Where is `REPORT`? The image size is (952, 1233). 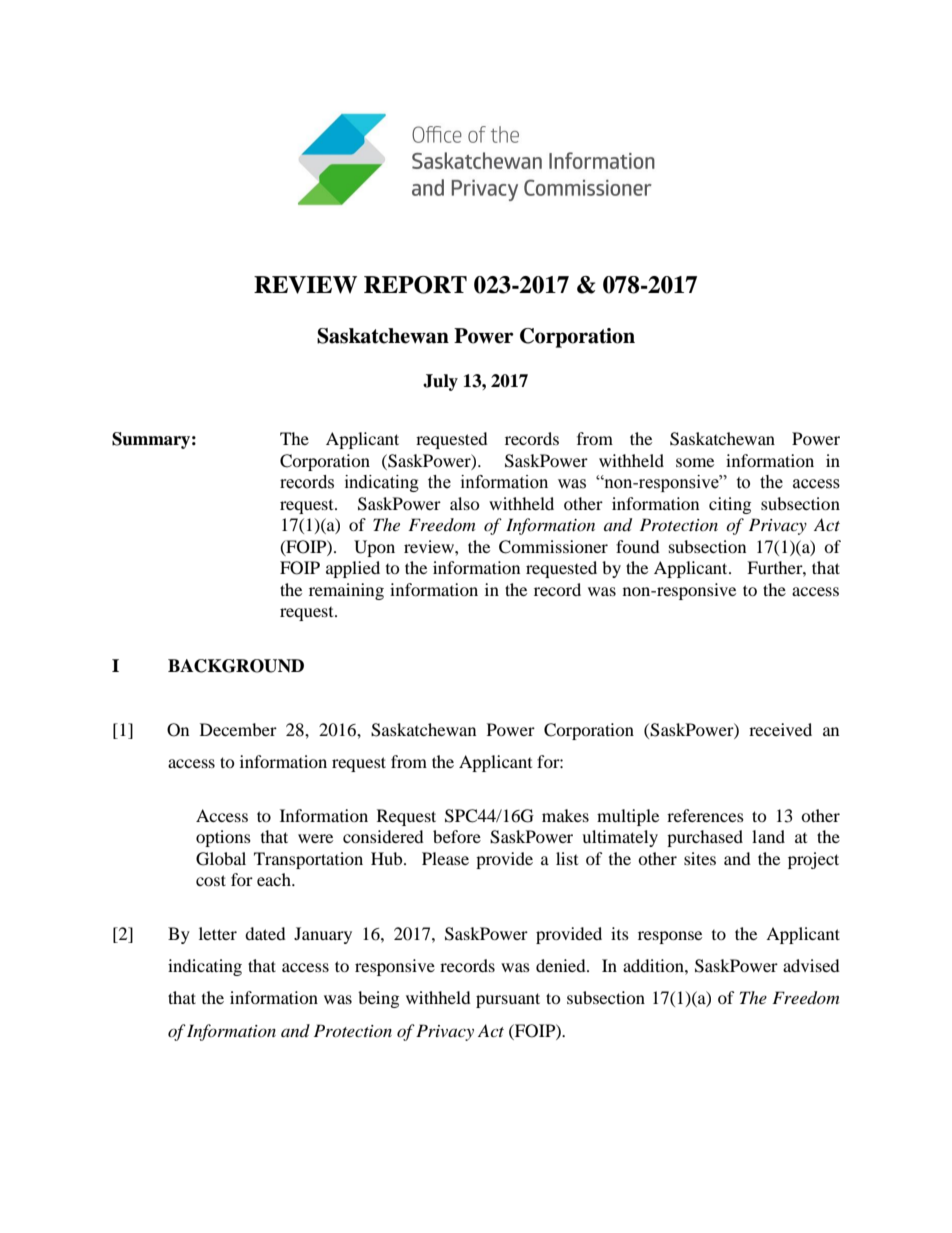 REPORT is located at coordinates (415, 285).
